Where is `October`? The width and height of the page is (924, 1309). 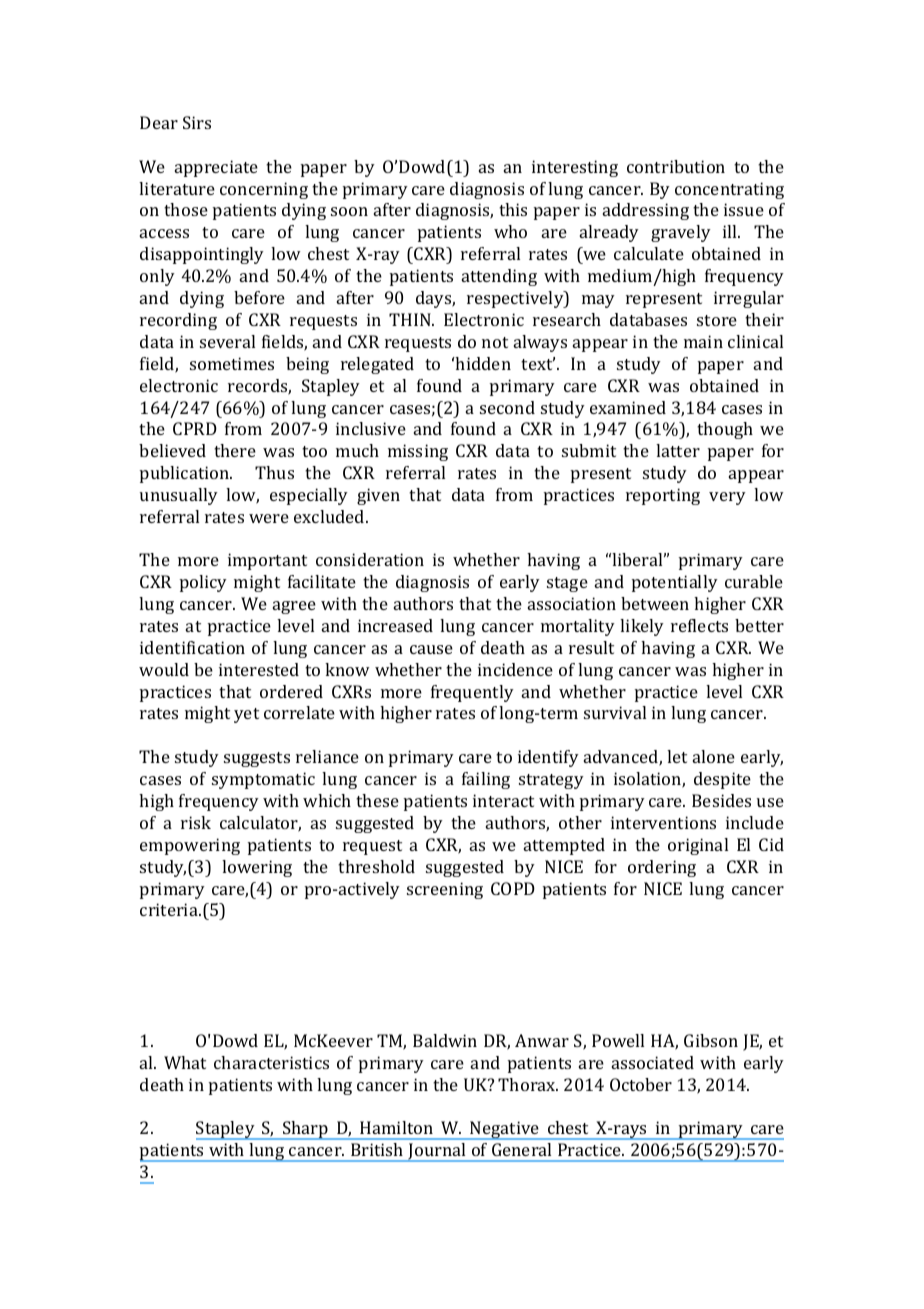 October is located at coordinates (641, 1084).
